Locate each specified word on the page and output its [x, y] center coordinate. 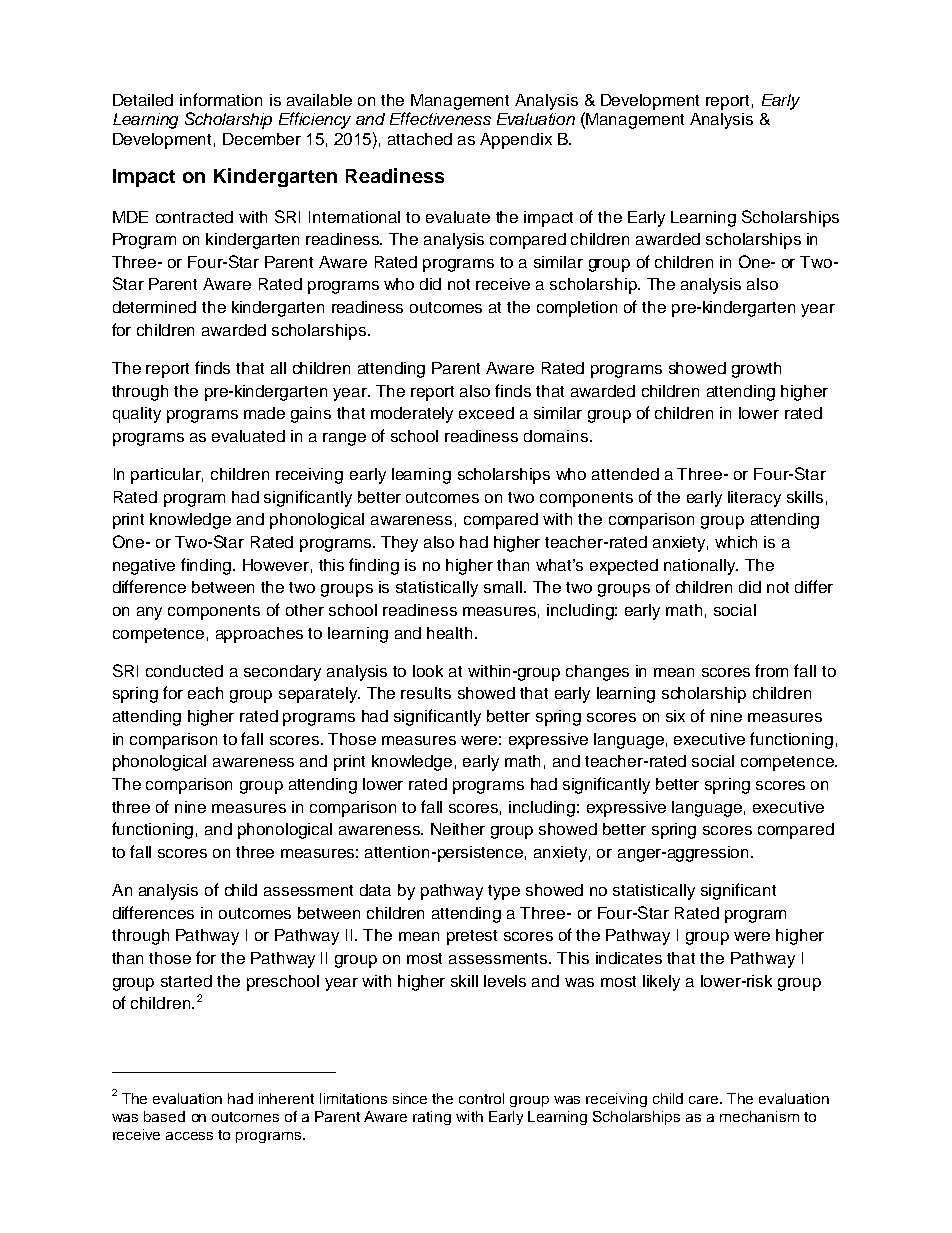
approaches [259, 635]
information [221, 99]
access [189, 1136]
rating [432, 1118]
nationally [701, 567]
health [449, 633]
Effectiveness [440, 118]
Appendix [516, 141]
